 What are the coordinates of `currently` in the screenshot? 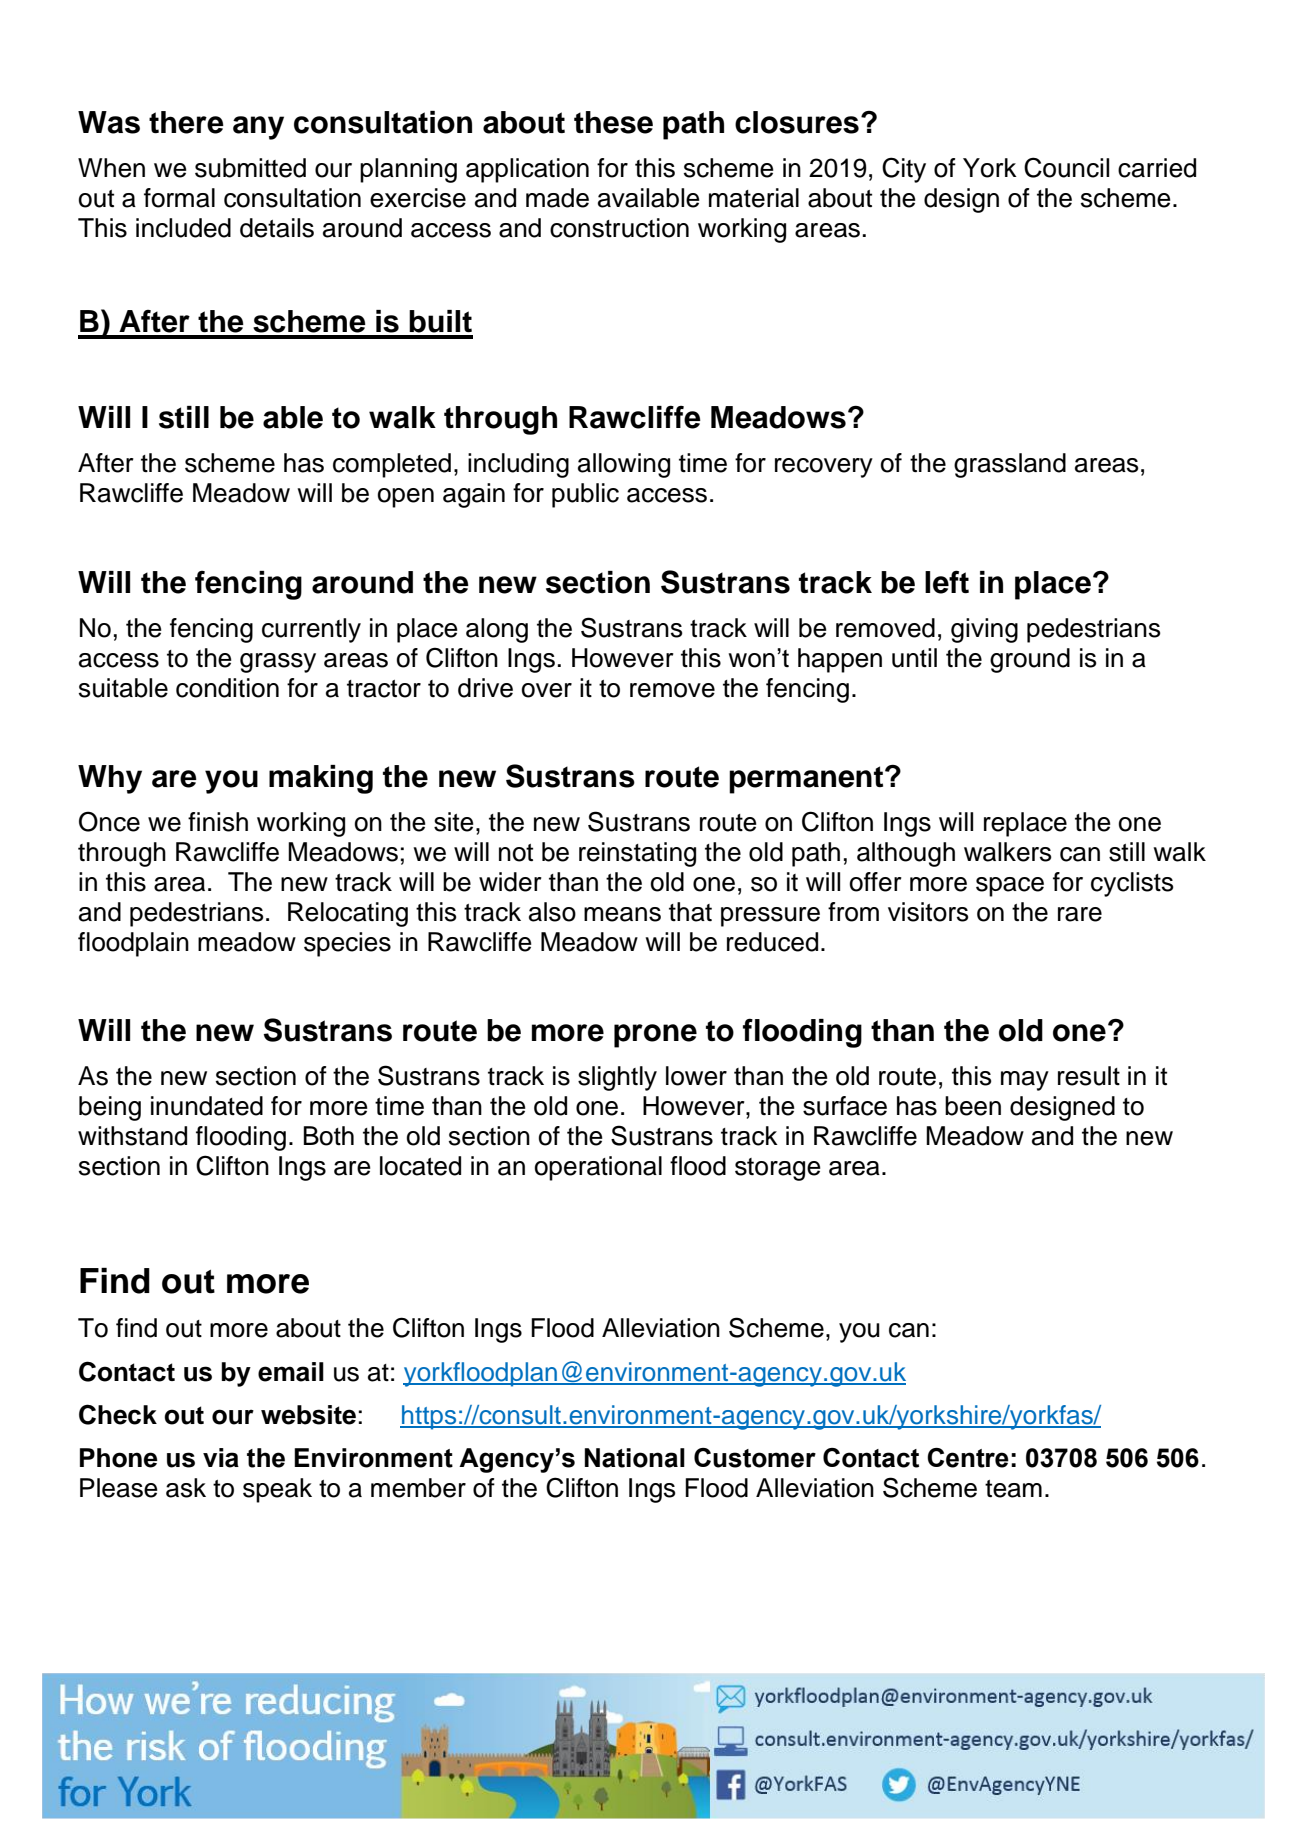 It's located at (311, 630).
